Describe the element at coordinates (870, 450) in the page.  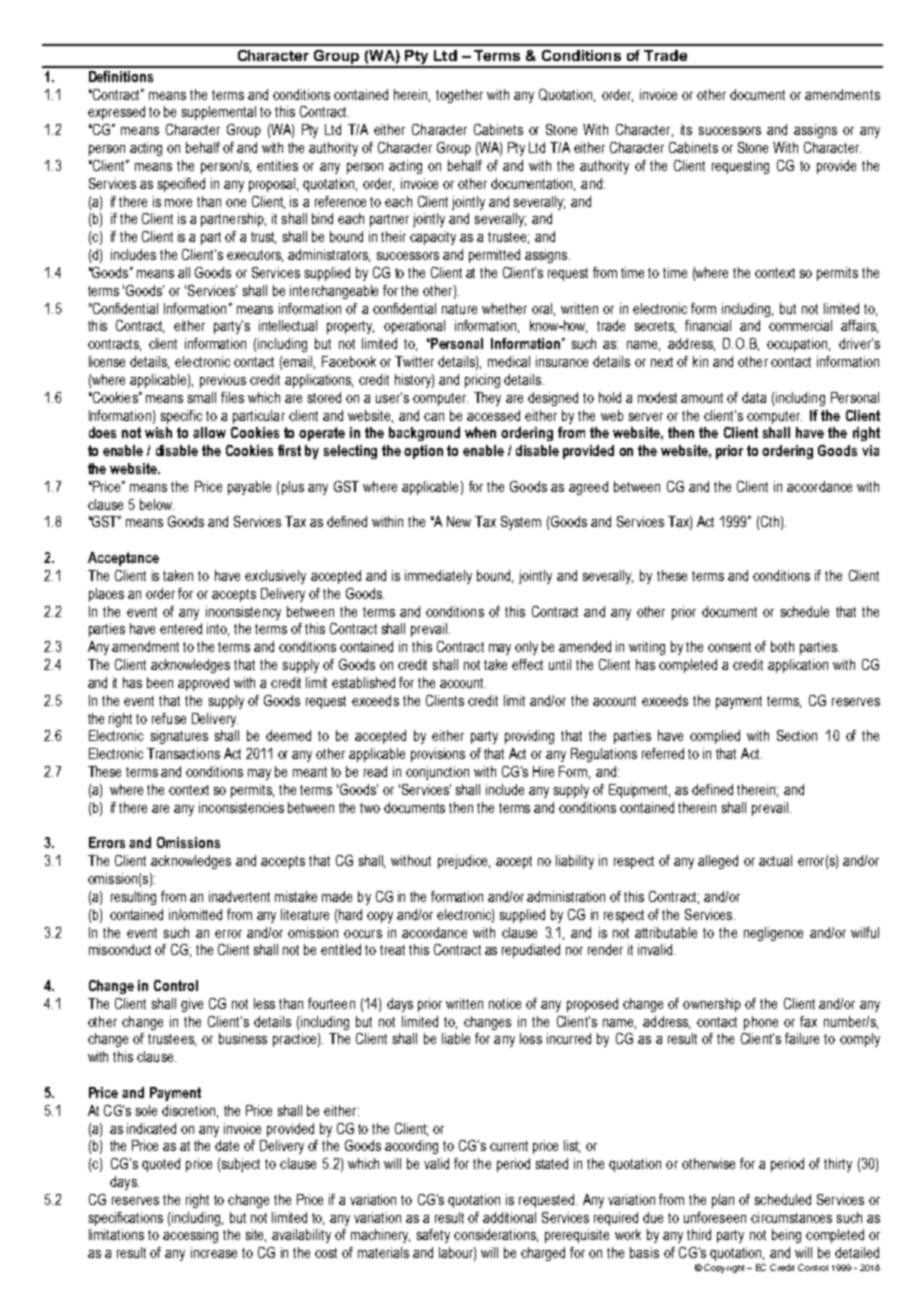
I see `via` at that location.
